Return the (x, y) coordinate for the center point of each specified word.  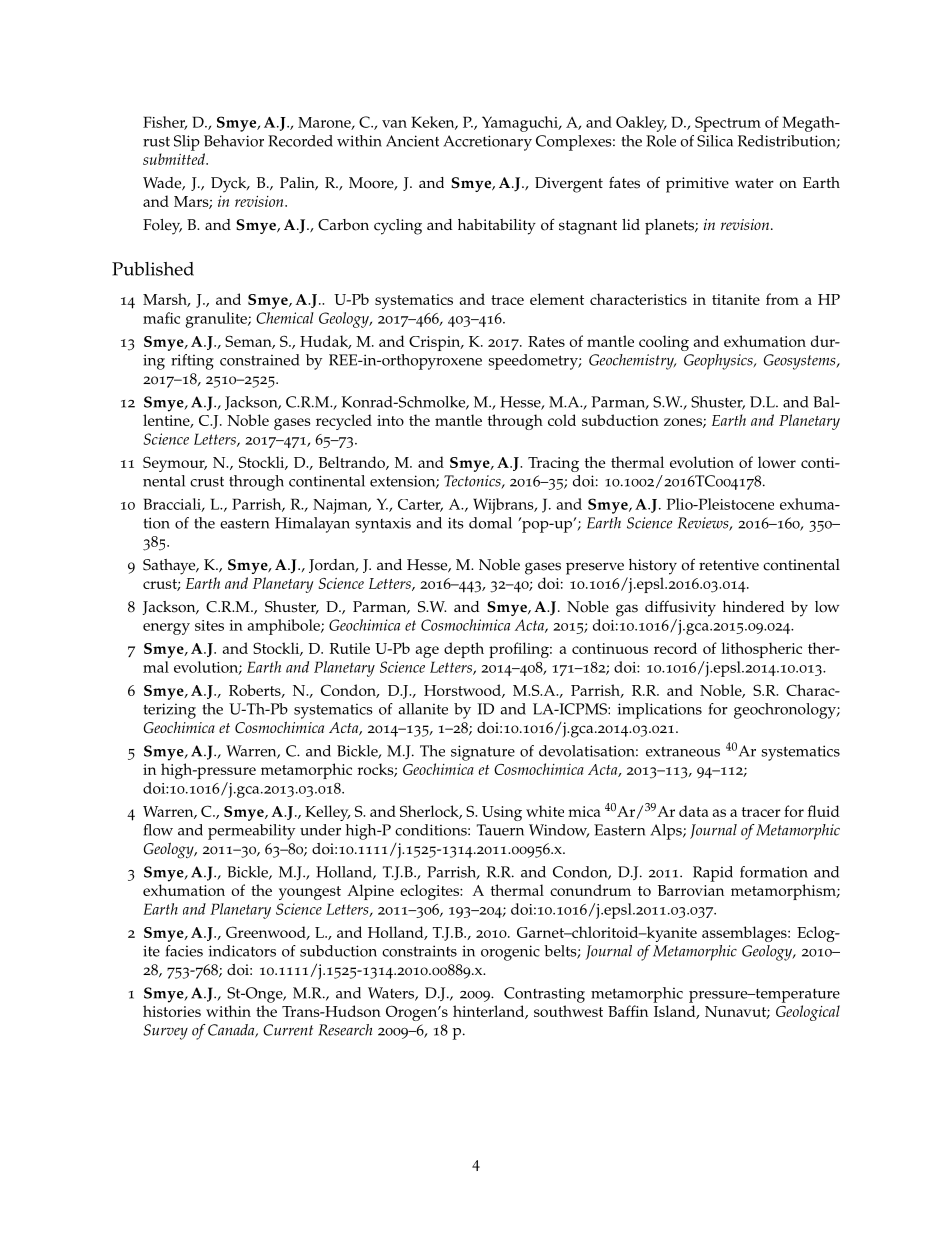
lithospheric (761, 650)
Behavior (234, 141)
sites (209, 625)
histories (172, 1011)
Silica (715, 141)
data (694, 811)
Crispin (436, 343)
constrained (260, 360)
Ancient (412, 141)
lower (777, 462)
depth (464, 650)
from (782, 299)
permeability (252, 832)
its (455, 523)
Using (502, 813)
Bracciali (174, 505)
